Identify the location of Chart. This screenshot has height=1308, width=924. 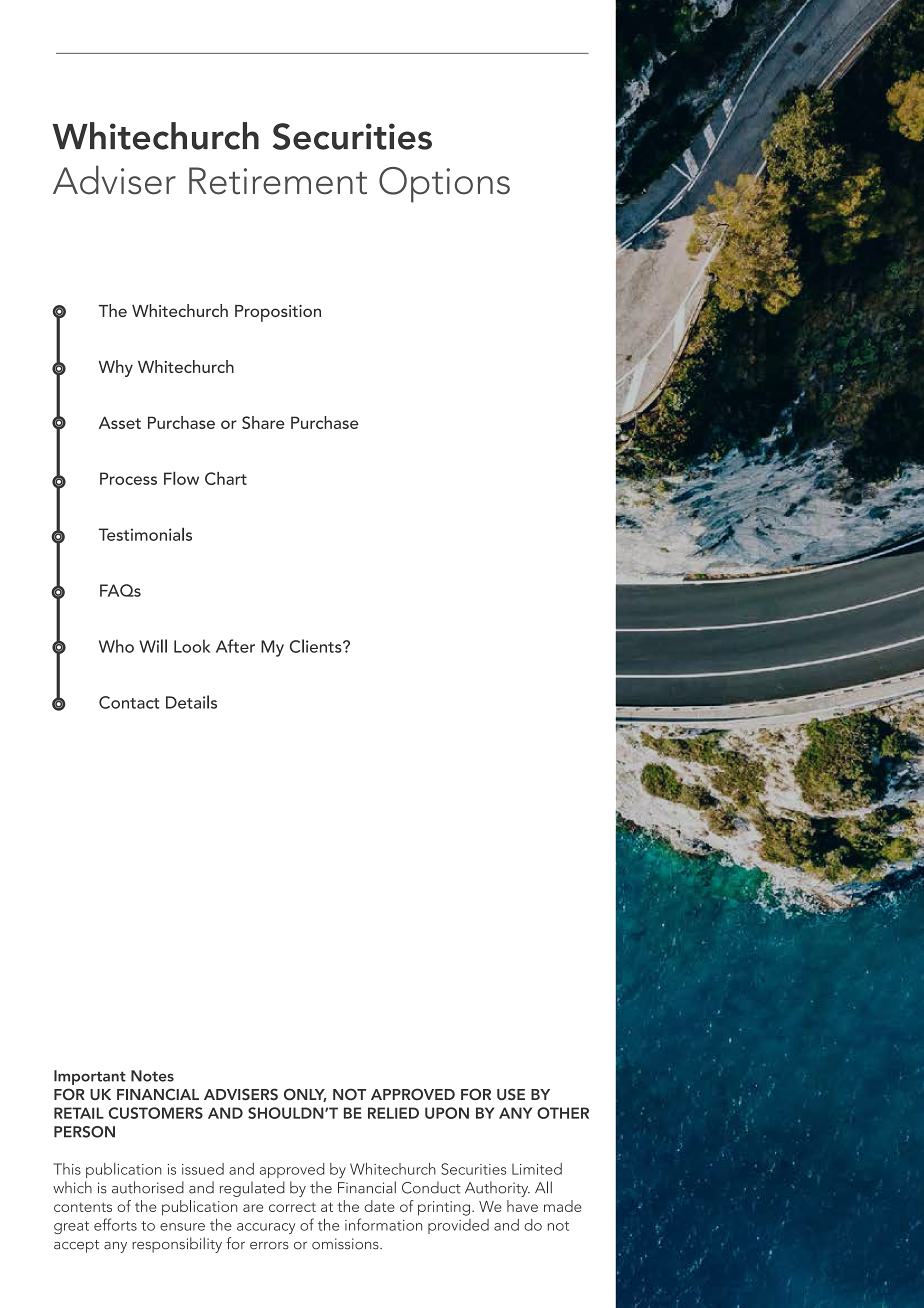
(226, 478).
